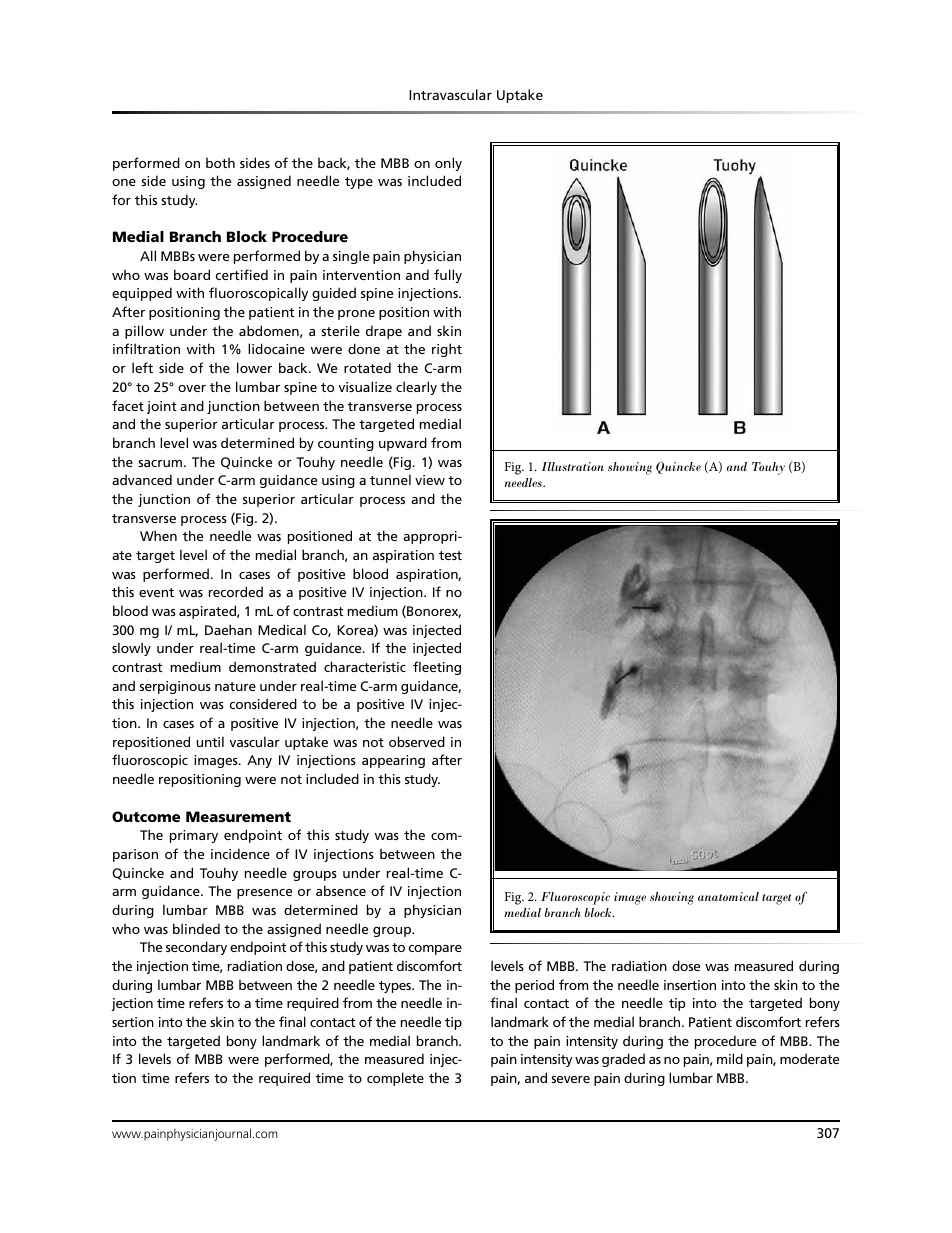 The image size is (952, 1233). What do you see at coordinates (416, 388) in the screenshot?
I see `clearly` at bounding box center [416, 388].
